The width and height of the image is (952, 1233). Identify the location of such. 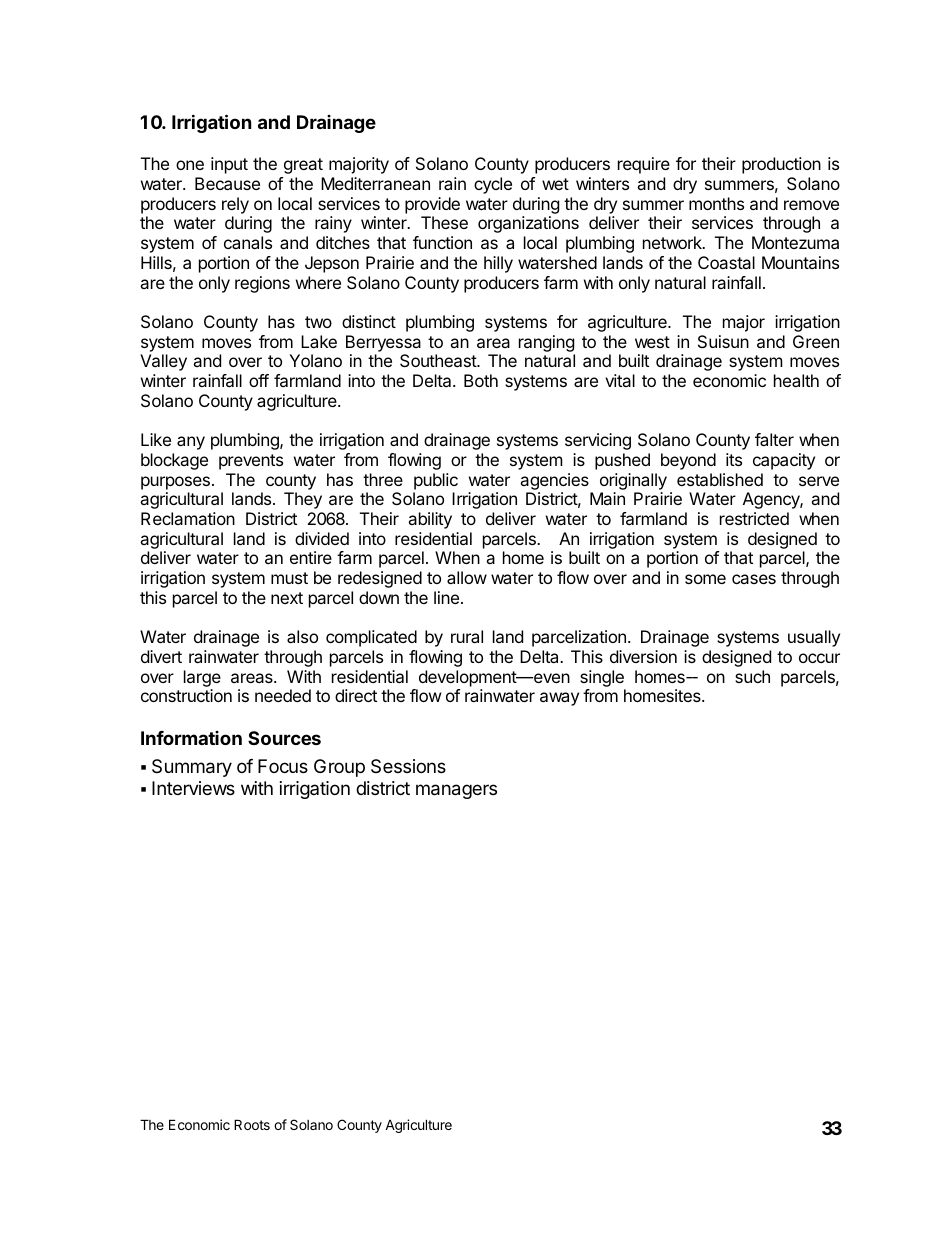
(752, 676).
